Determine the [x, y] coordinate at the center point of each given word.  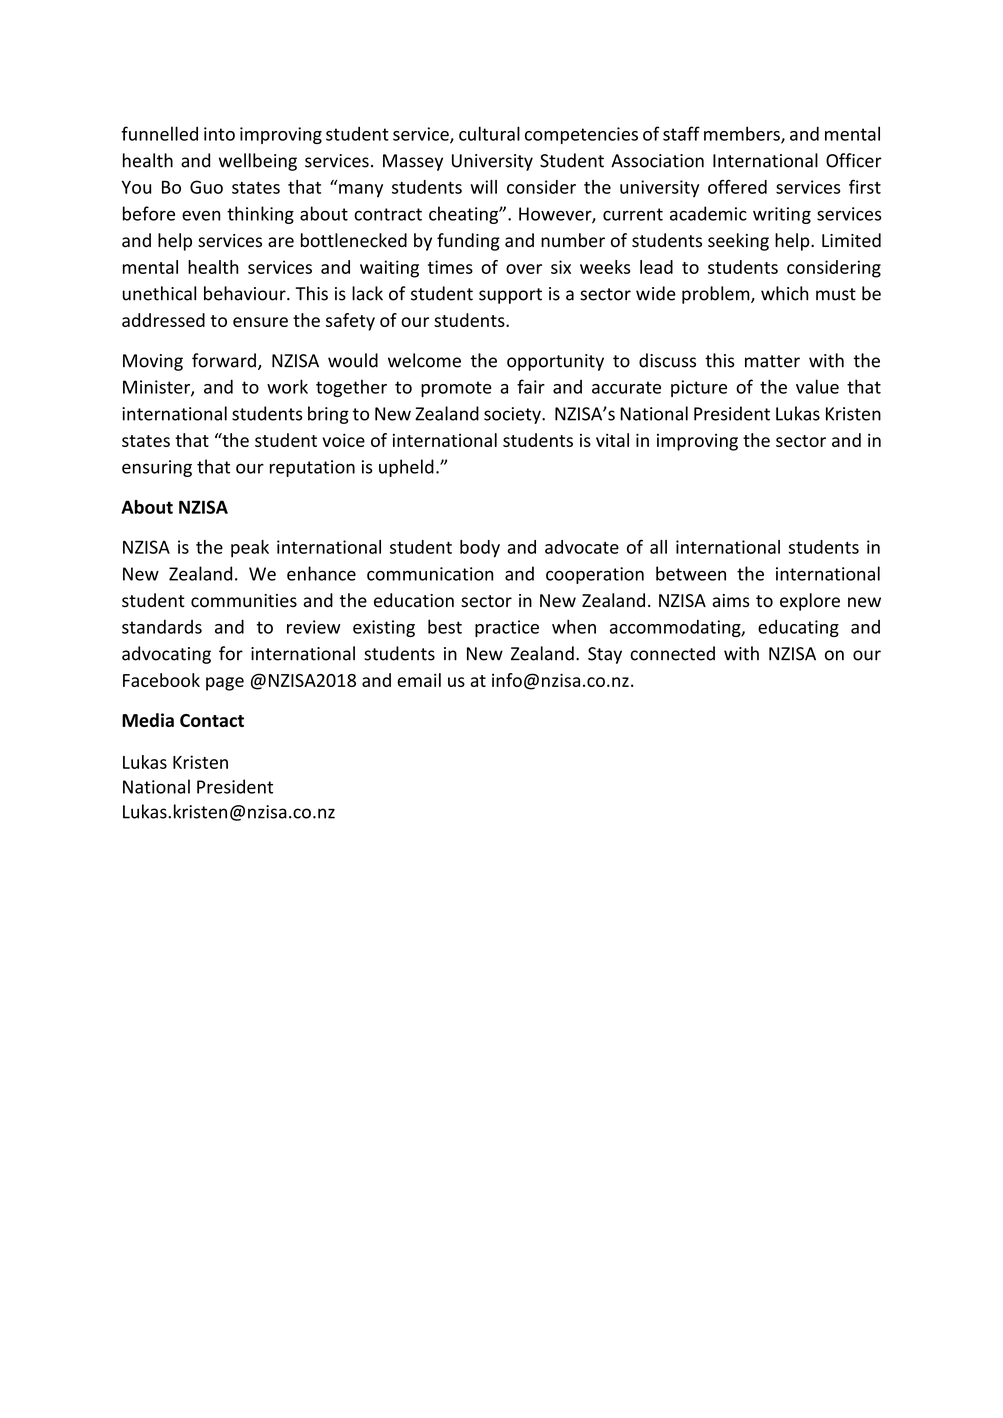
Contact [212, 720]
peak [250, 549]
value [817, 386]
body [480, 549]
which [784, 293]
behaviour [246, 293]
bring [328, 415]
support [510, 296]
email [419, 680]
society [513, 415]
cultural [489, 133]
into [219, 134]
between [691, 573]
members [743, 134]
